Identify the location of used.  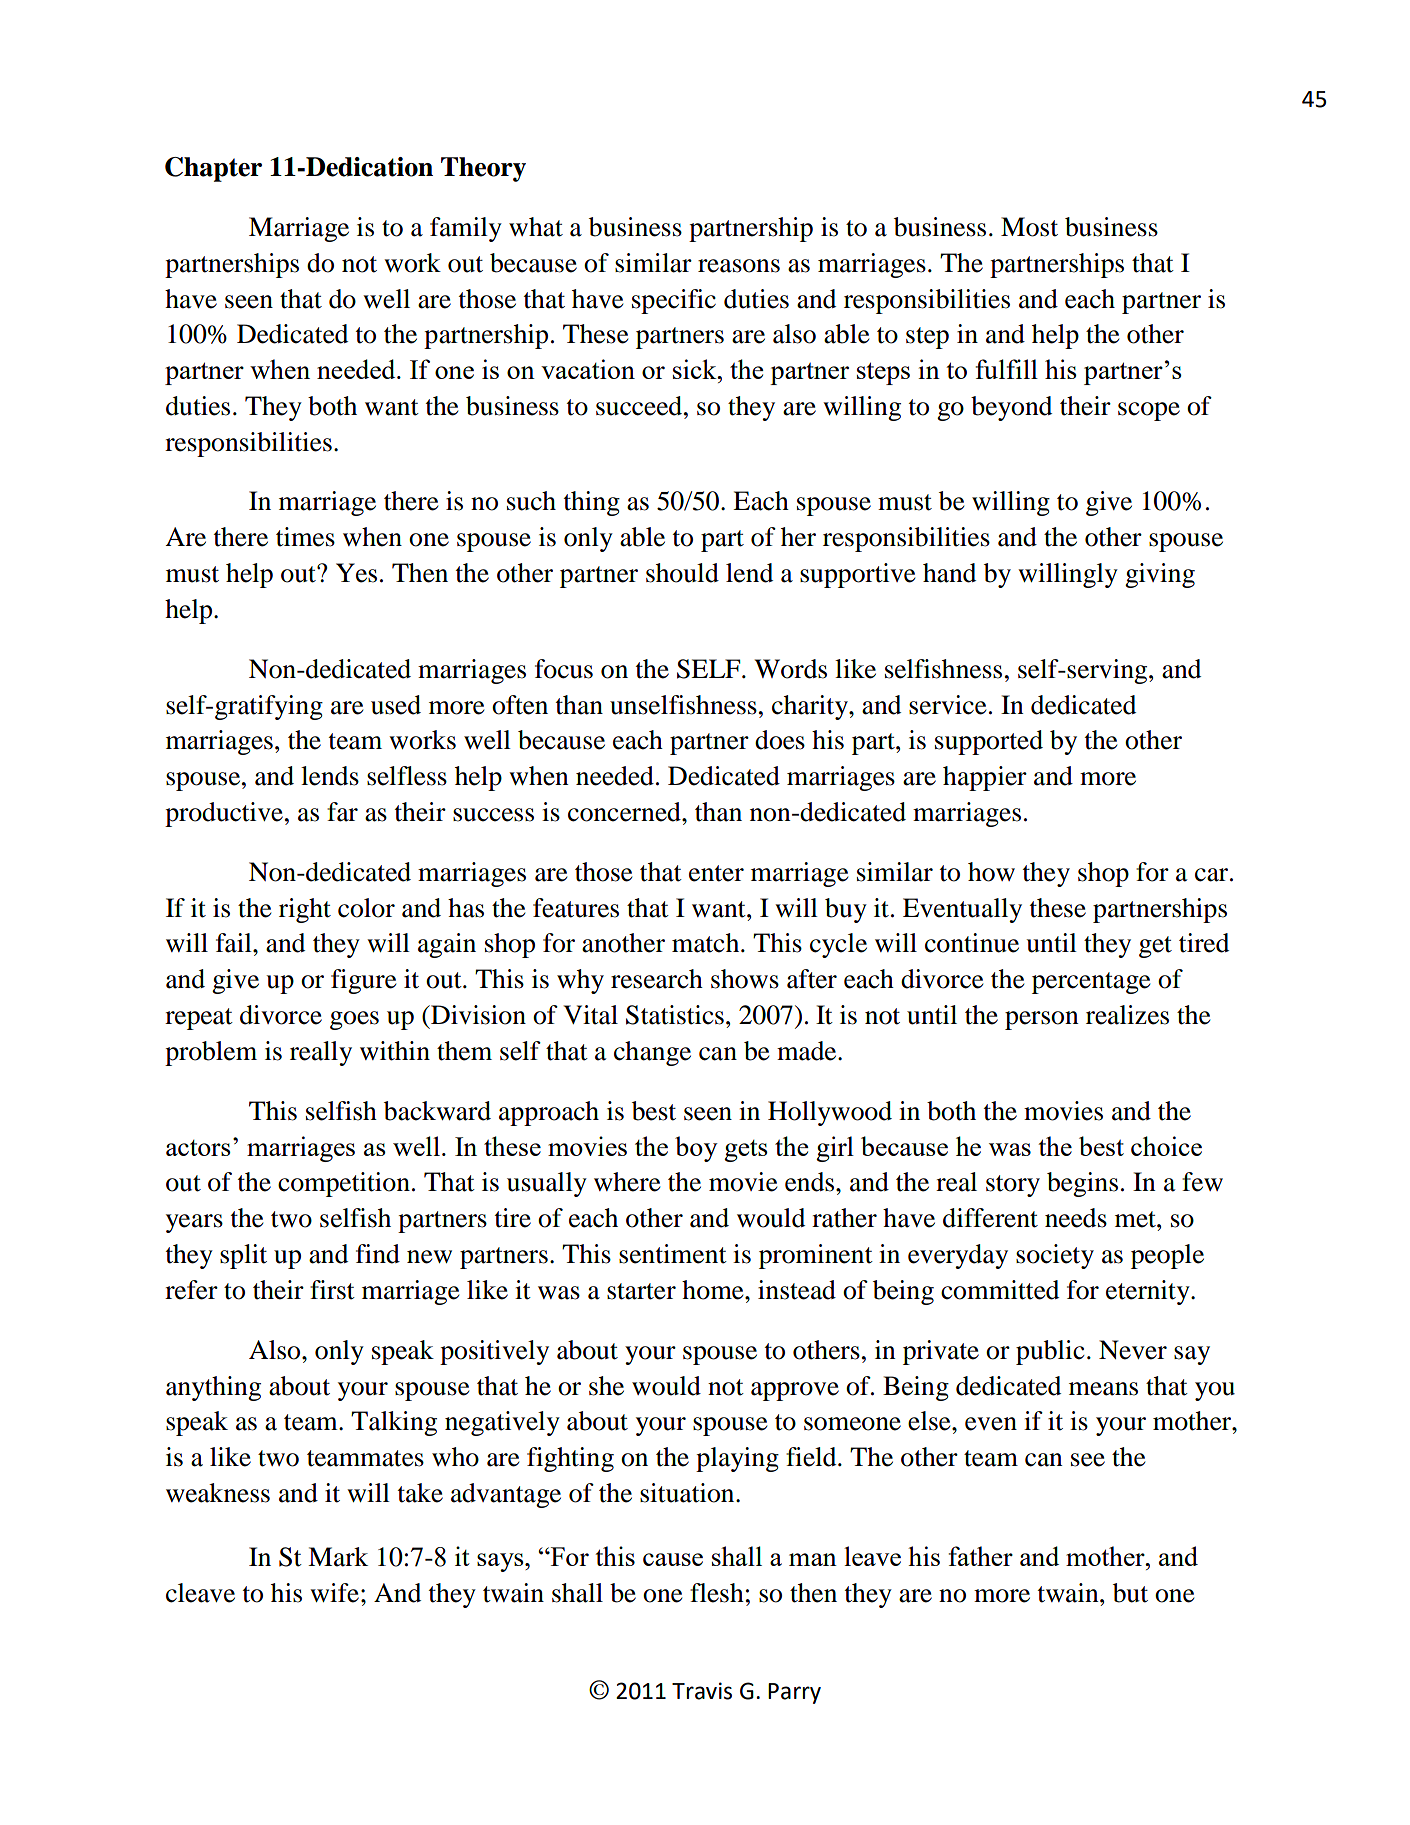
(396, 705).
